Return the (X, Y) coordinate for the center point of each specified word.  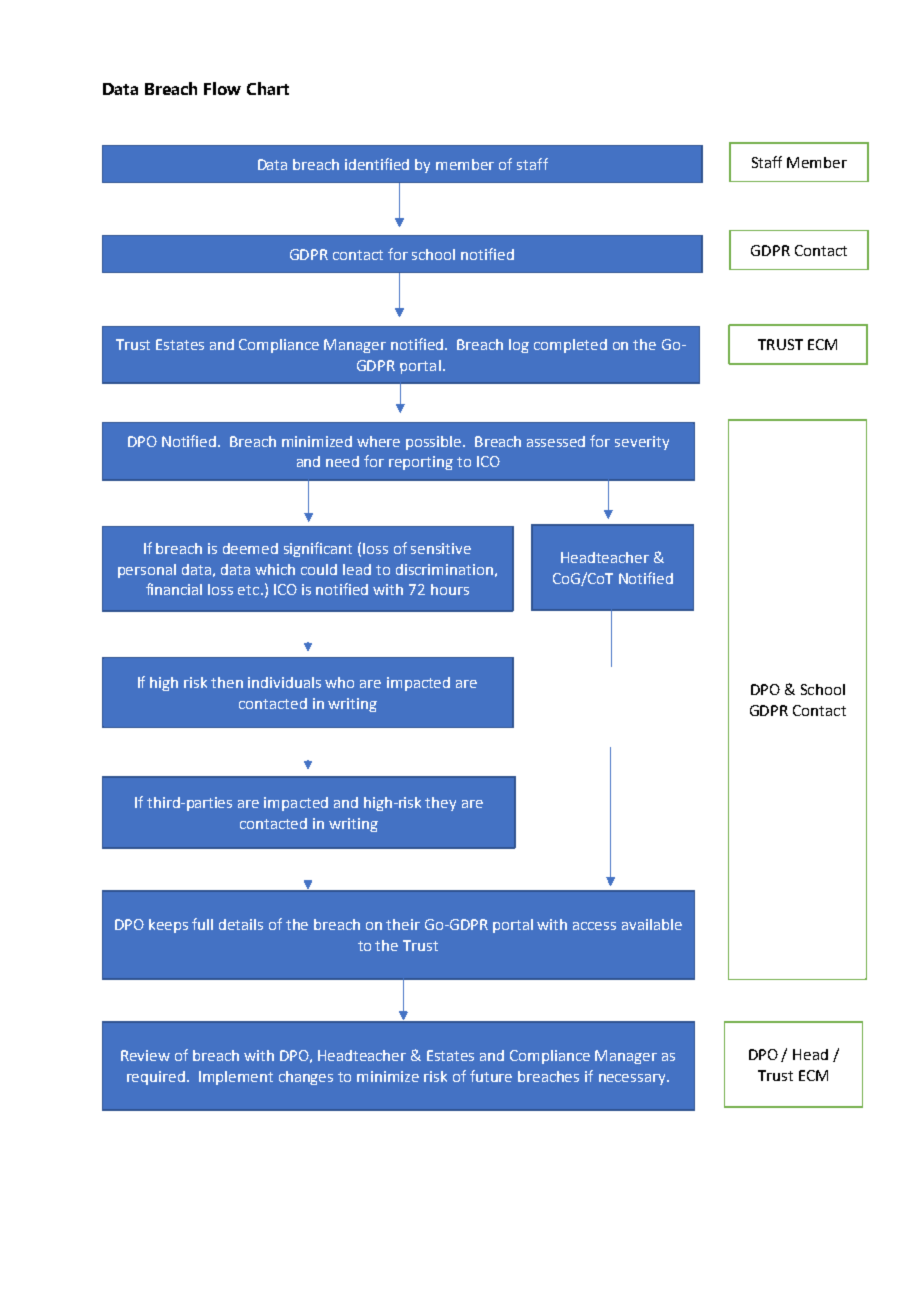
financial (174, 589)
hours (450, 589)
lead (357, 569)
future (491, 1076)
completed (570, 346)
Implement (236, 1078)
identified (377, 164)
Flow (222, 88)
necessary (633, 1079)
